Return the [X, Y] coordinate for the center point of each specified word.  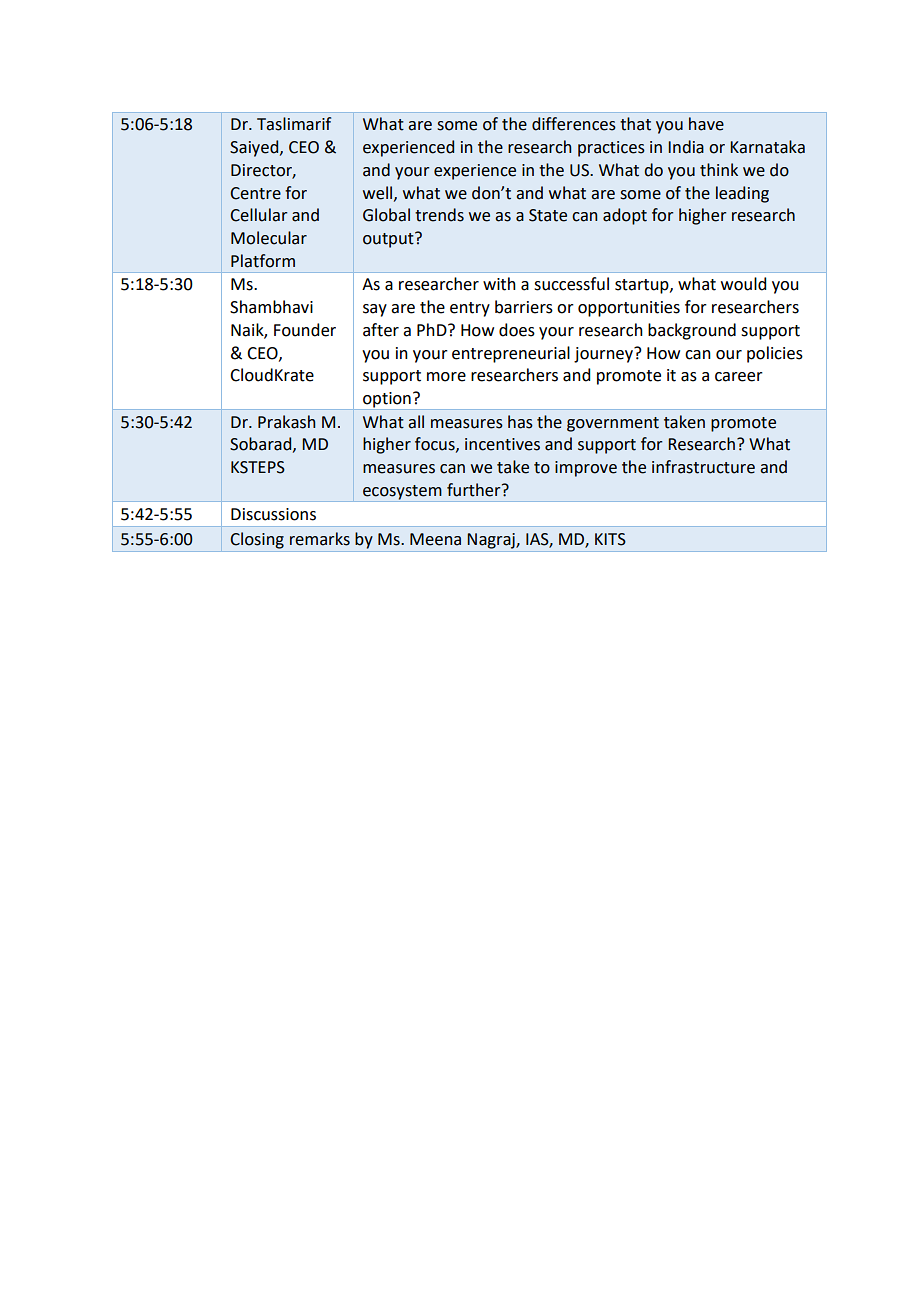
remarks [320, 539]
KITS [610, 539]
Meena [435, 539]
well [379, 193]
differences [574, 124]
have [706, 124]
